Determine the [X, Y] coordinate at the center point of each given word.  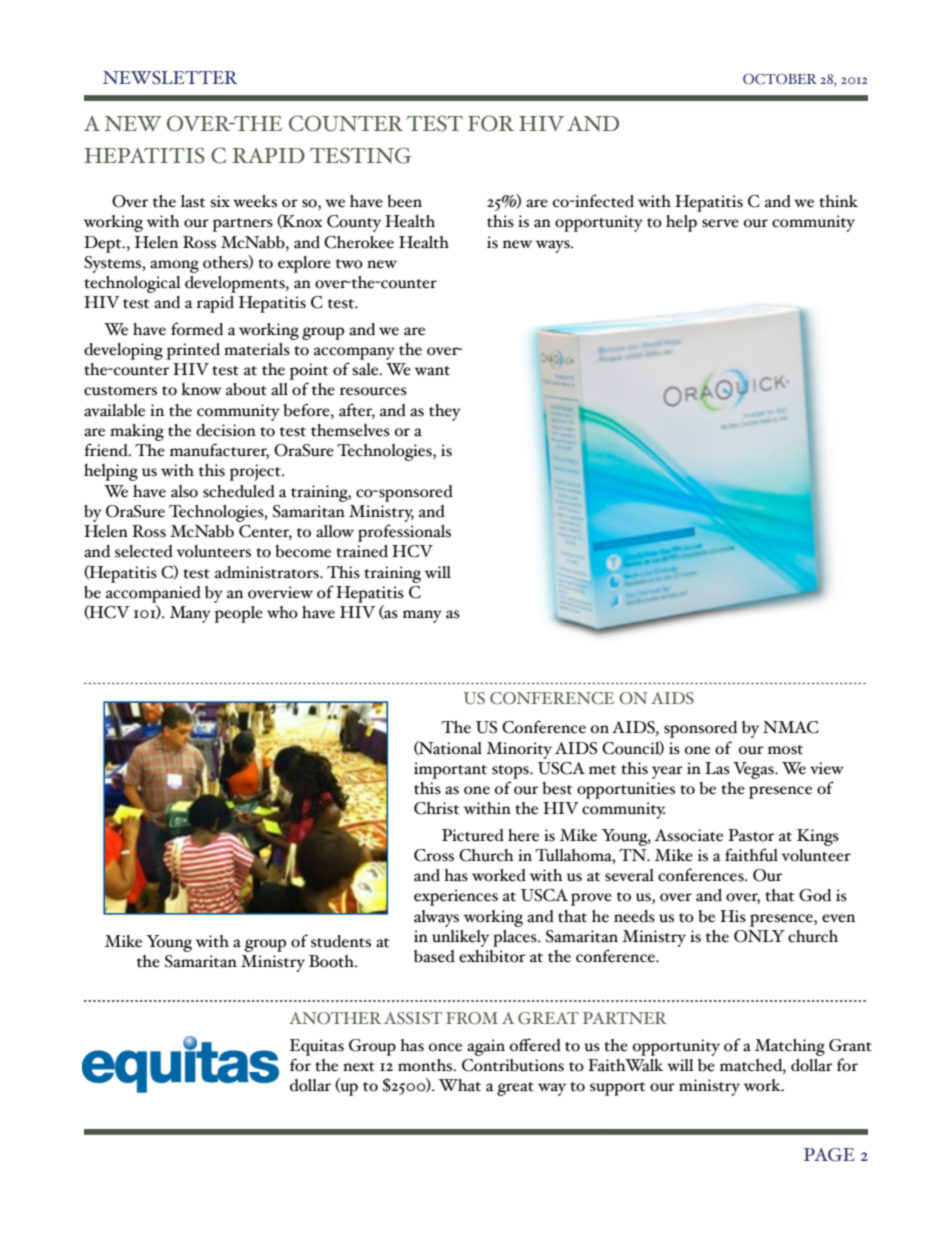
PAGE [829, 1155]
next [359, 1067]
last [193, 201]
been [405, 201]
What [459, 1085]
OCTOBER [780, 79]
